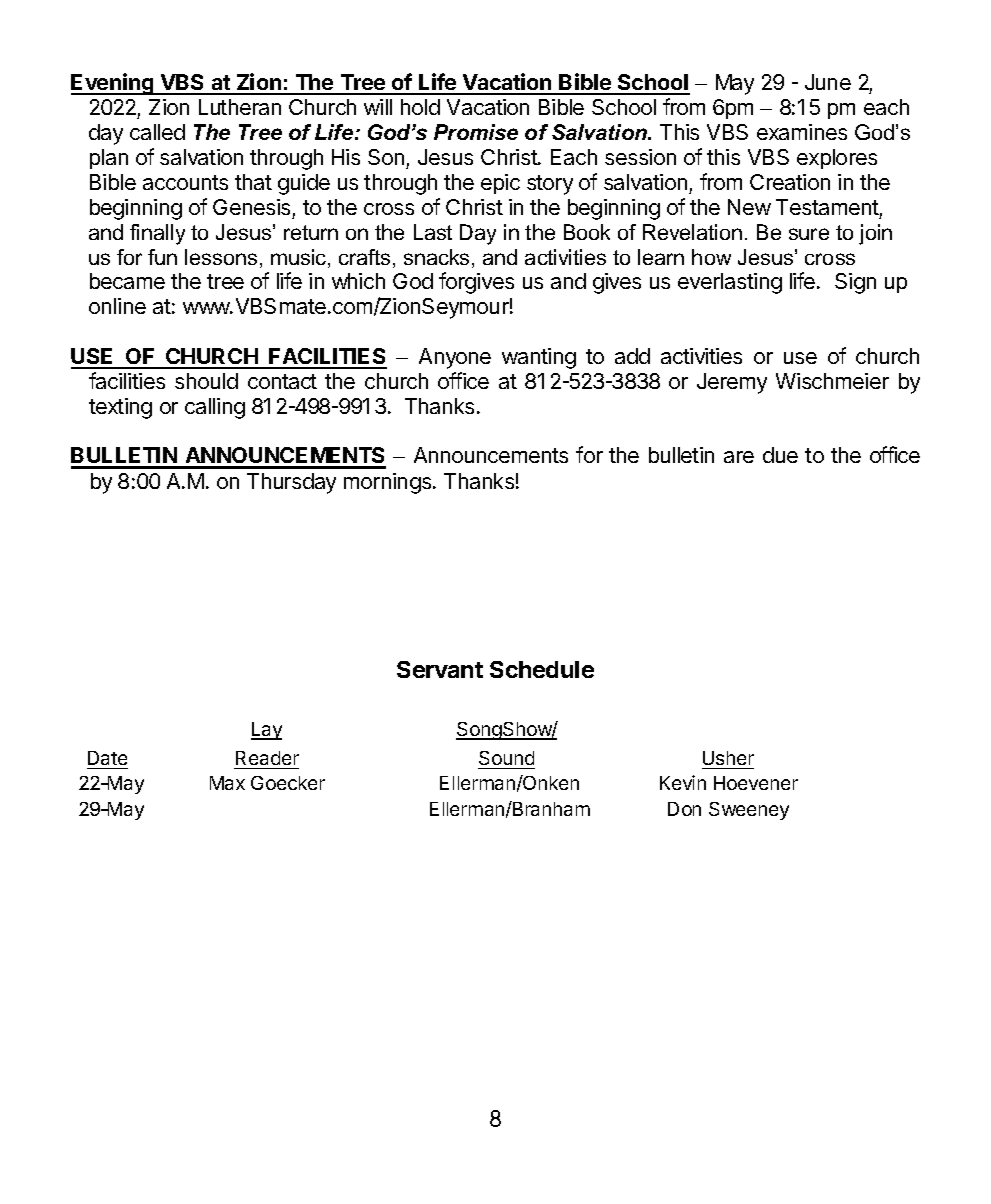  I want to click on Max, so click(227, 783).
